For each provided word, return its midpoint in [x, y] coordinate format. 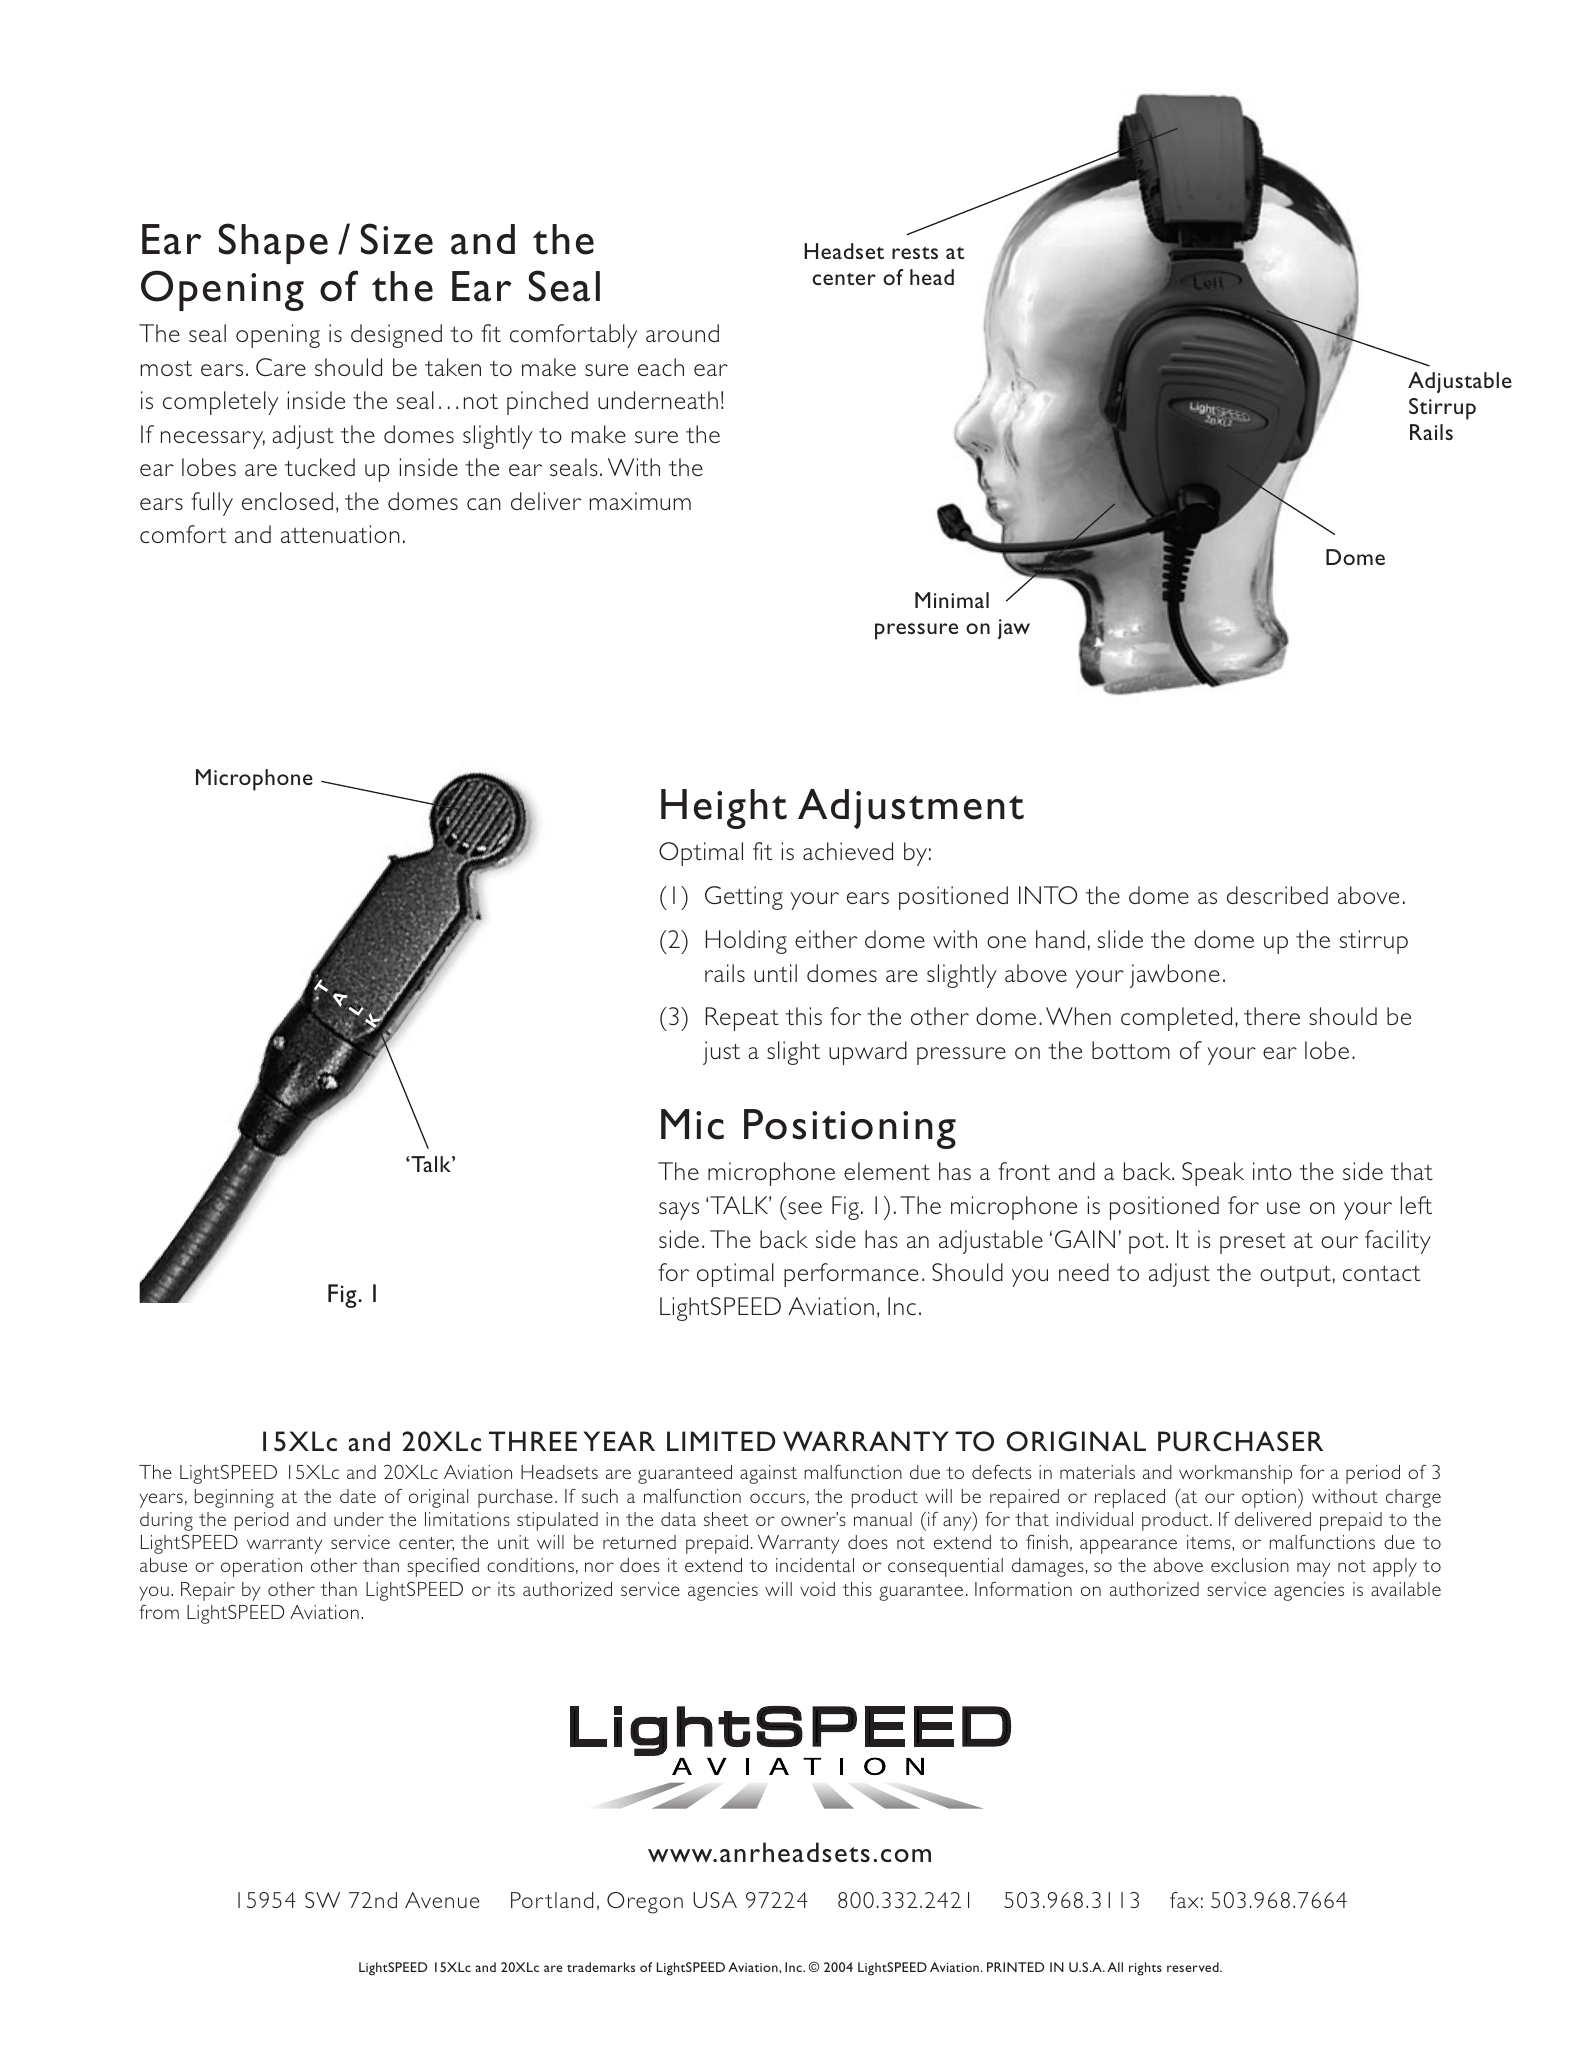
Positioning [850, 1129]
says [679, 1211]
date [358, 1496]
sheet [726, 1519]
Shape [273, 243]
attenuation [340, 534]
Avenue [442, 1900]
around [682, 333]
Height [724, 809]
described [1277, 895]
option [1269, 1498]
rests [915, 253]
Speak [1213, 1174]
